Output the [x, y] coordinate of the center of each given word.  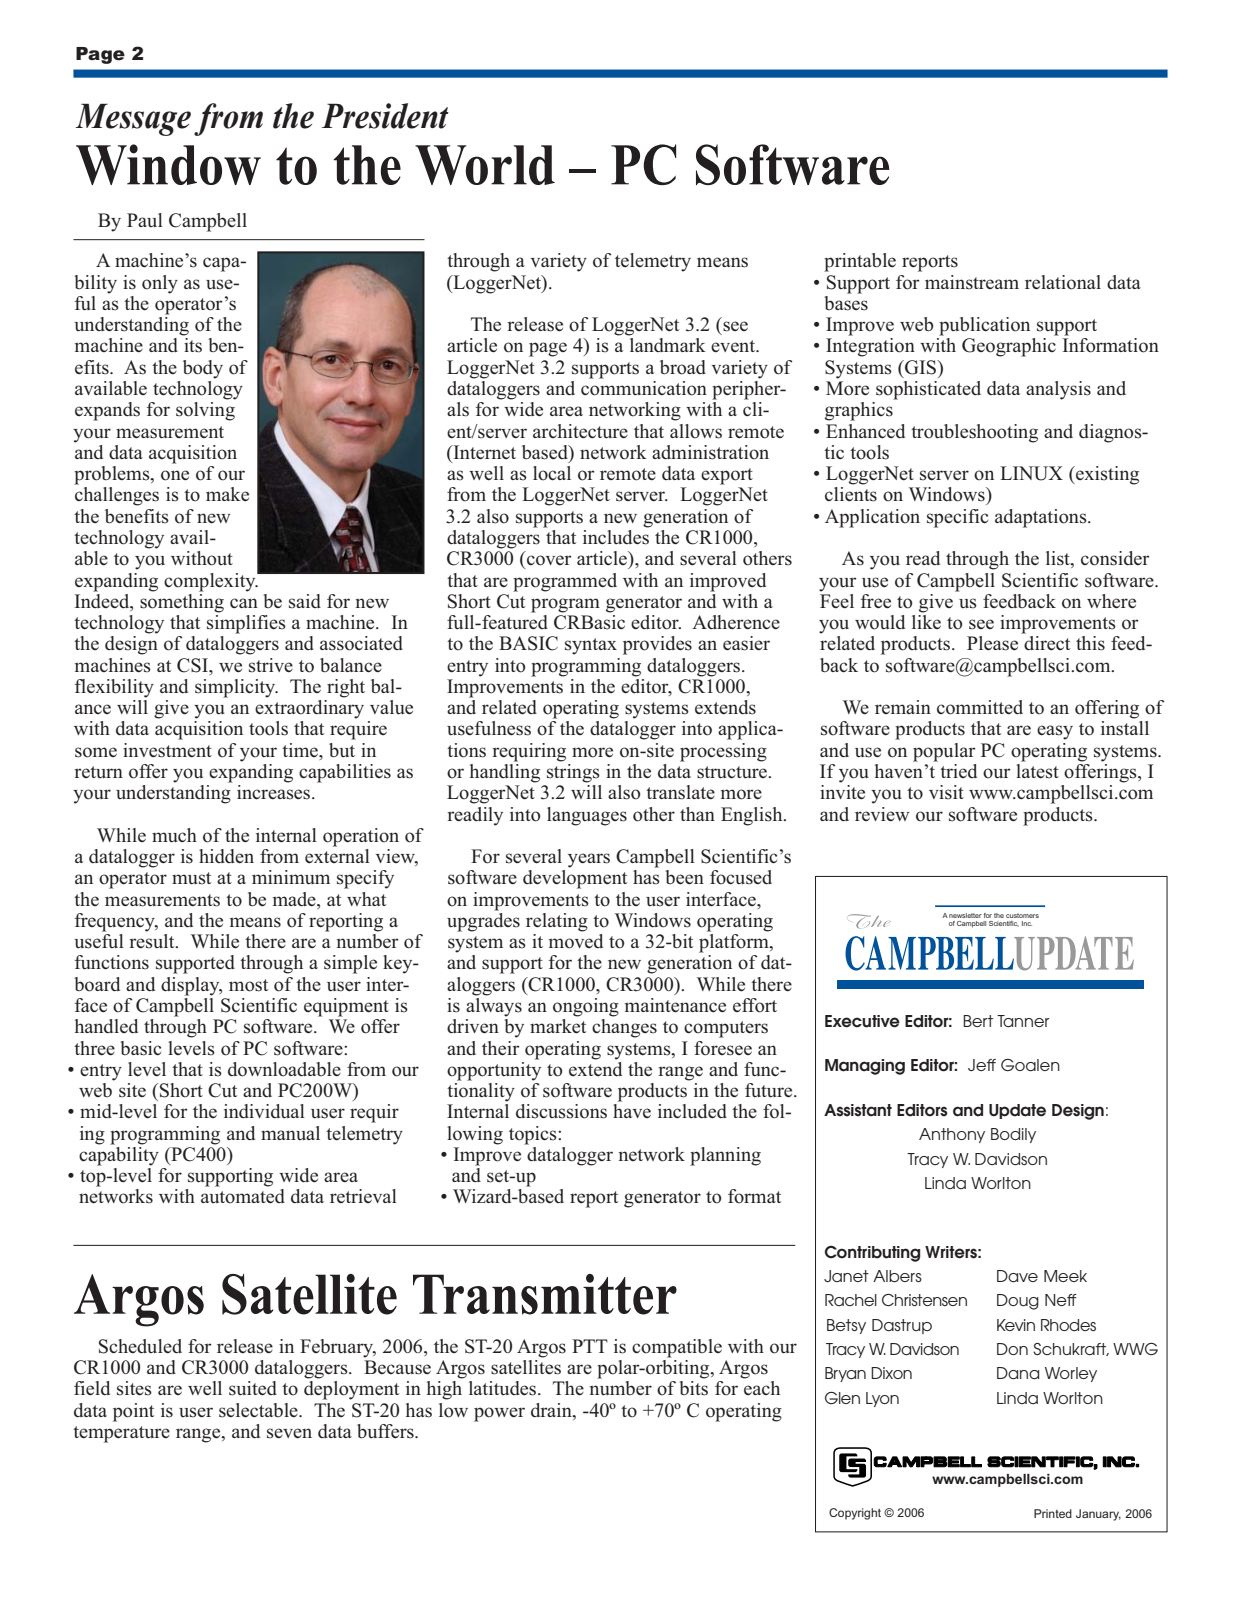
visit [946, 792]
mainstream [972, 282]
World [485, 165]
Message [133, 119]
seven [289, 1433]
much [174, 835]
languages [587, 816]
